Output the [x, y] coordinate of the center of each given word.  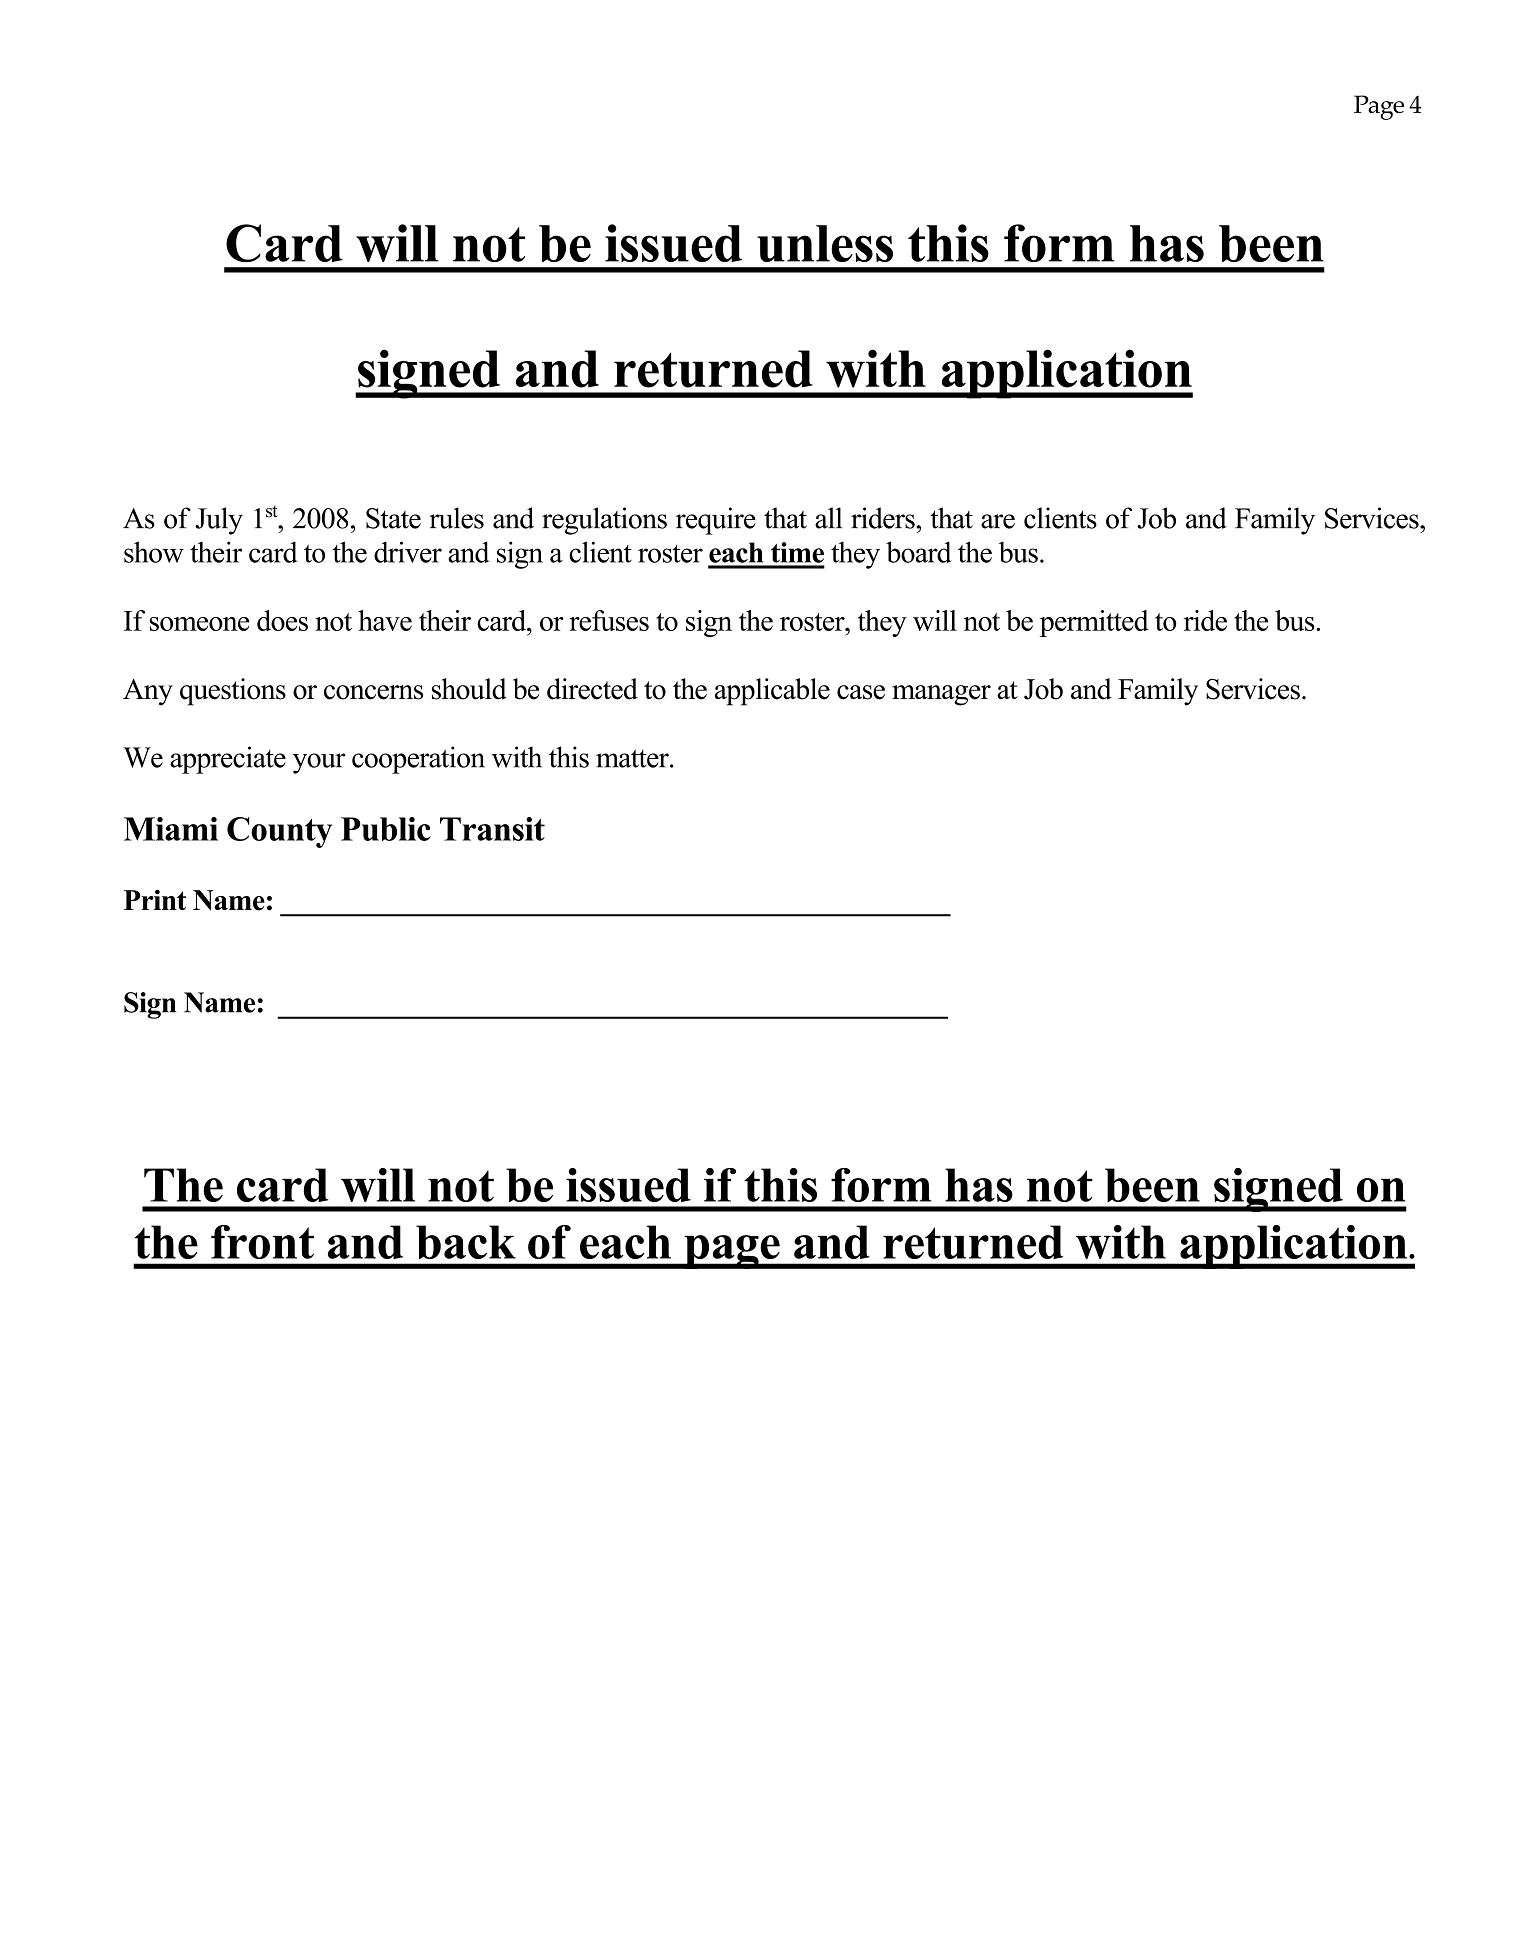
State [393, 518]
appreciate [228, 760]
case [861, 692]
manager [941, 695]
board [918, 552]
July [219, 521]
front [262, 1242]
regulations [604, 521]
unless [825, 243]
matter [633, 758]
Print [155, 899]
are [998, 521]
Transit [492, 829]
